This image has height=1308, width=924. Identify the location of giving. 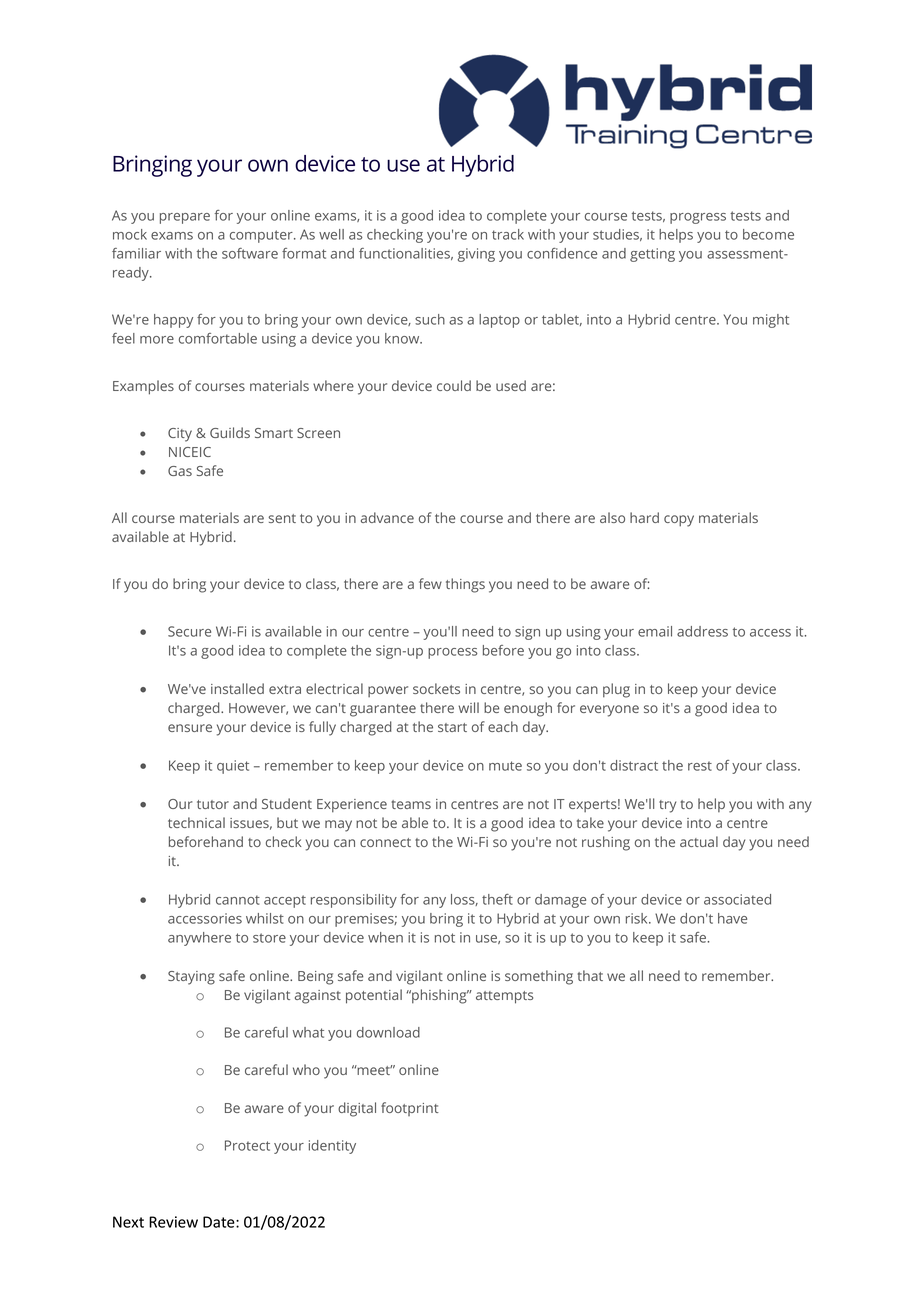
(476, 255).
